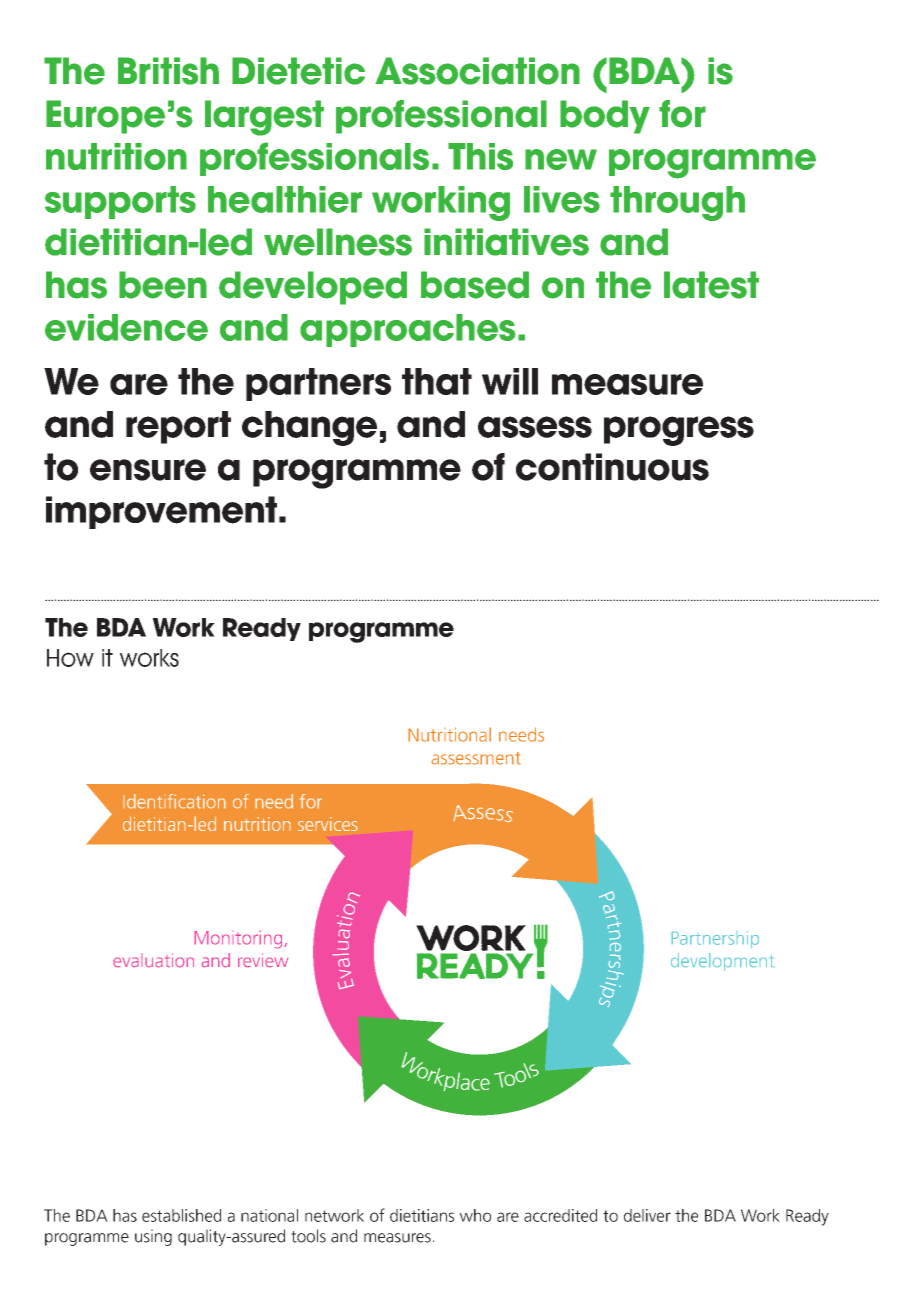 The width and height of the image is (924, 1308). What do you see at coordinates (328, 824) in the image?
I see `services` at bounding box center [328, 824].
